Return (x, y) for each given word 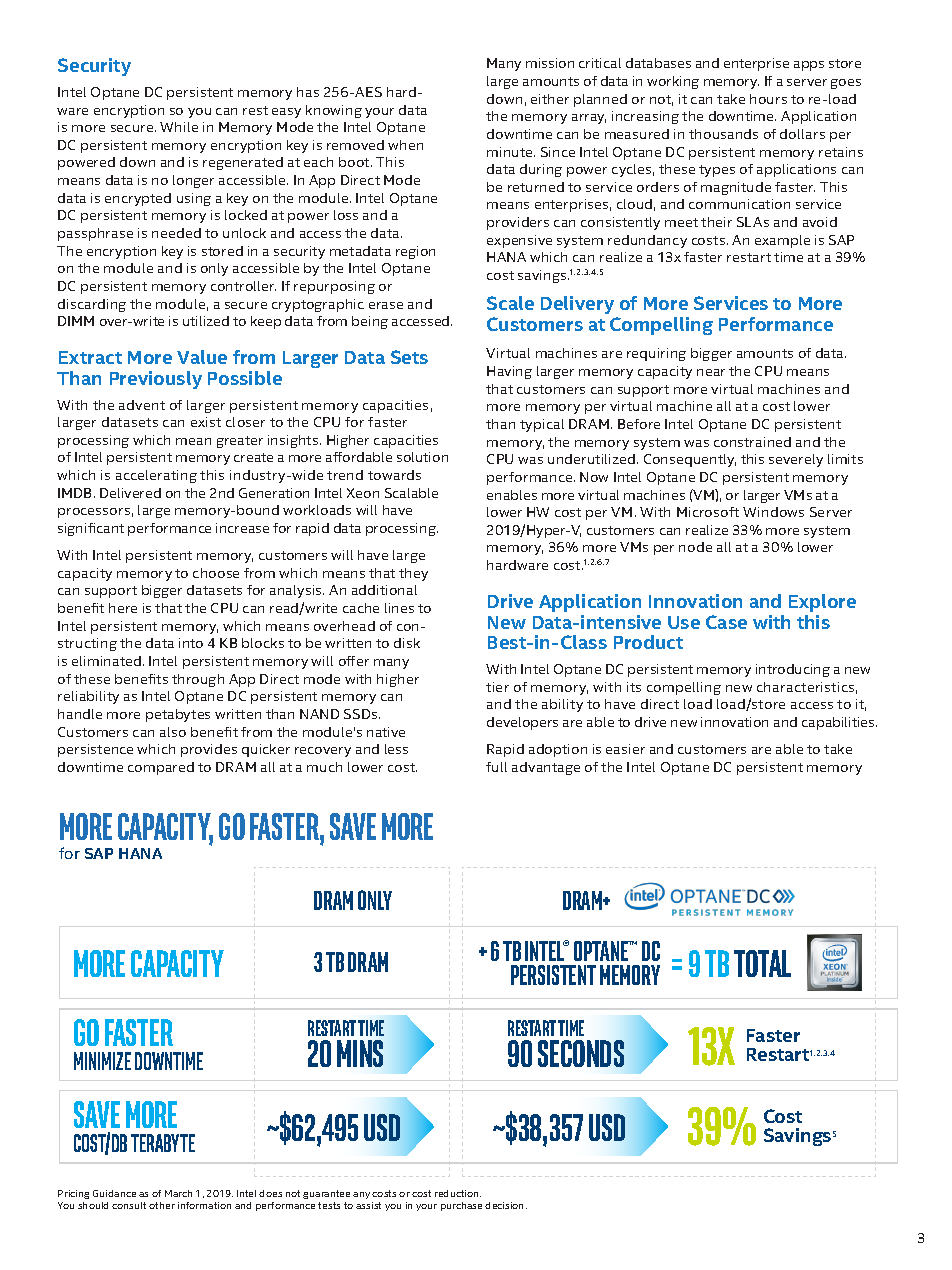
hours (768, 99)
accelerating (156, 476)
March (178, 1193)
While (179, 127)
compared (161, 768)
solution (422, 457)
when (405, 145)
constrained (752, 442)
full (496, 767)
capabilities (839, 723)
